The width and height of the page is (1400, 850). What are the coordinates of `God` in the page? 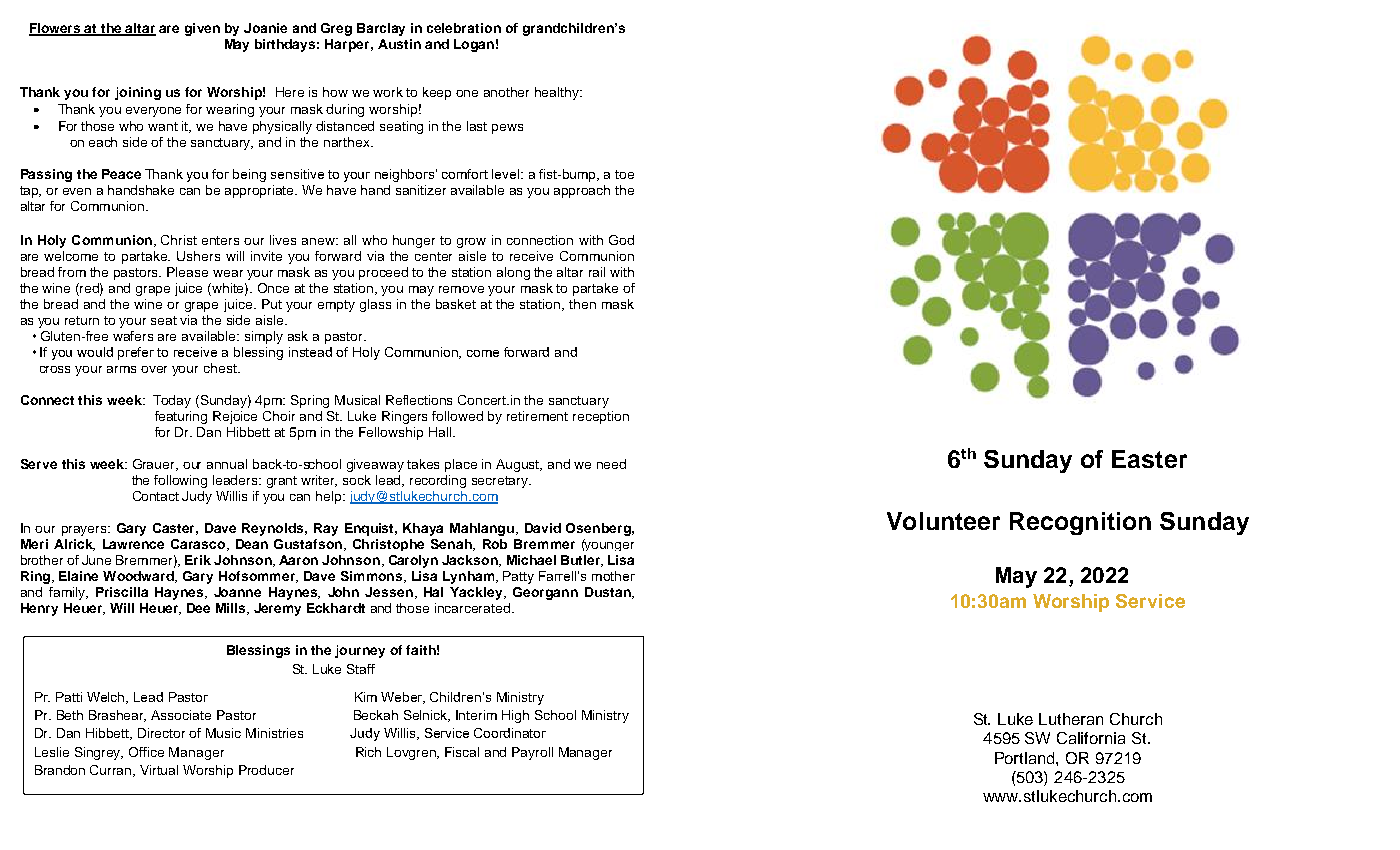 It's located at (621, 240).
